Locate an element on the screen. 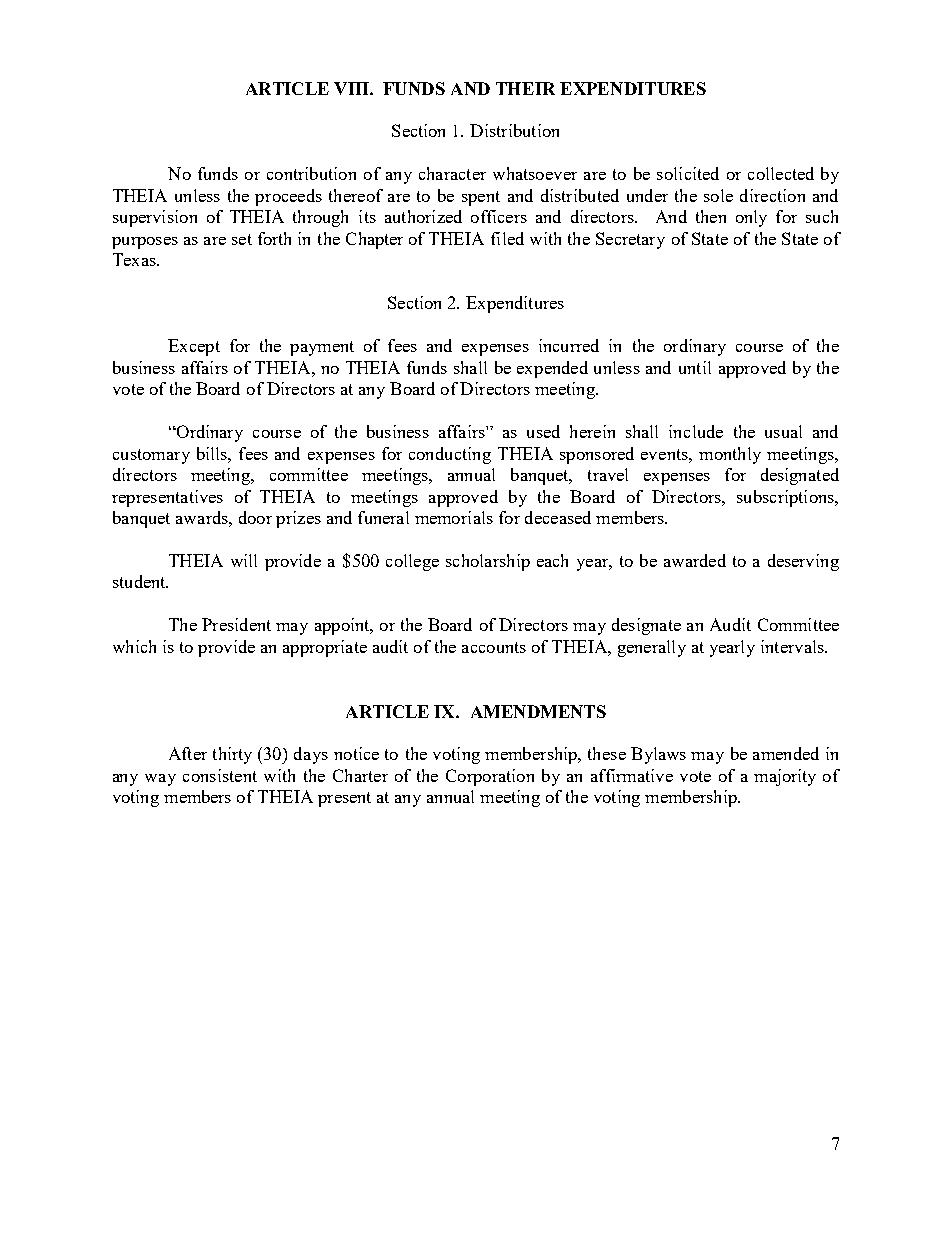  collected is located at coordinates (781, 173).
